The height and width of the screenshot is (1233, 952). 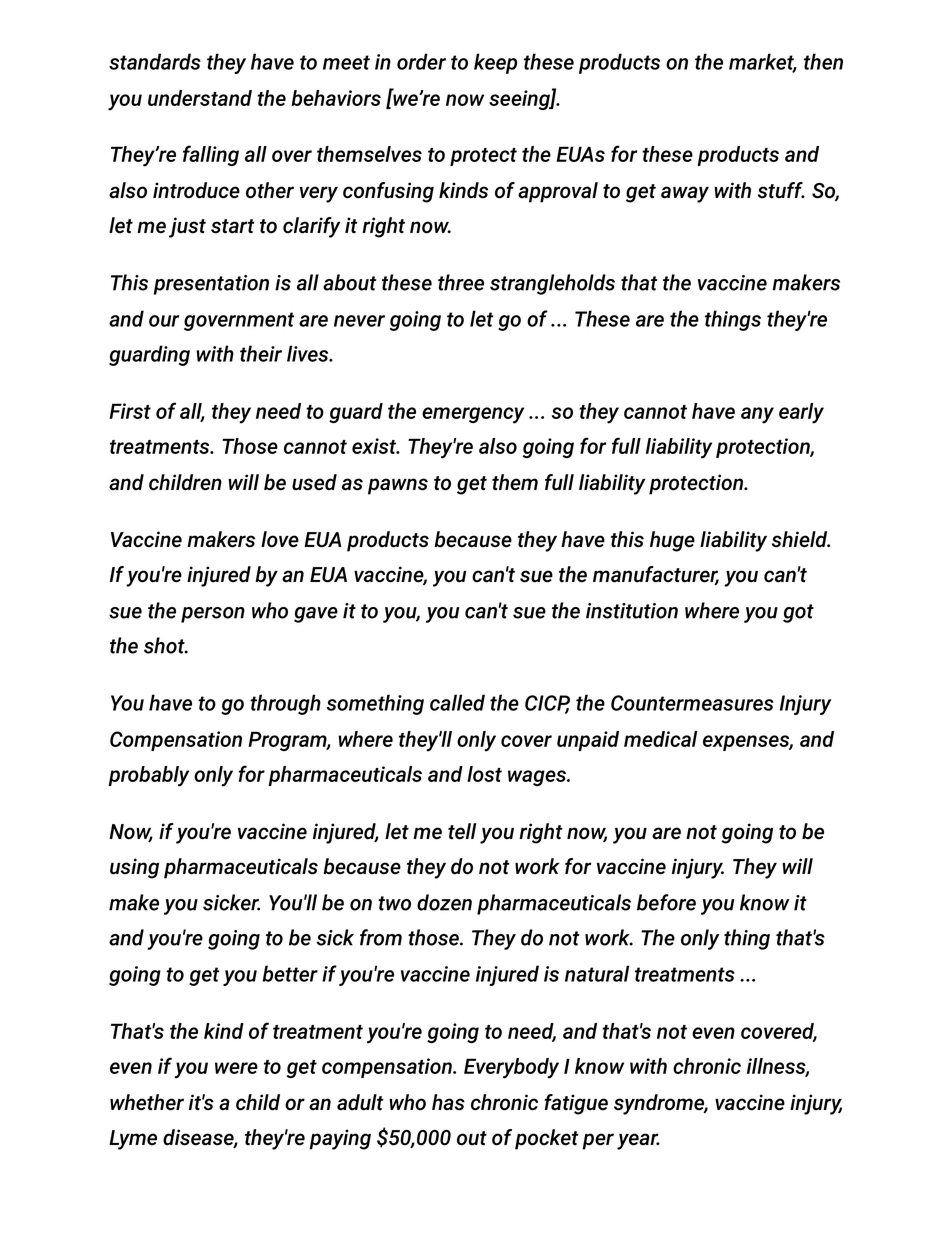 I want to click on First, so click(x=130, y=411).
